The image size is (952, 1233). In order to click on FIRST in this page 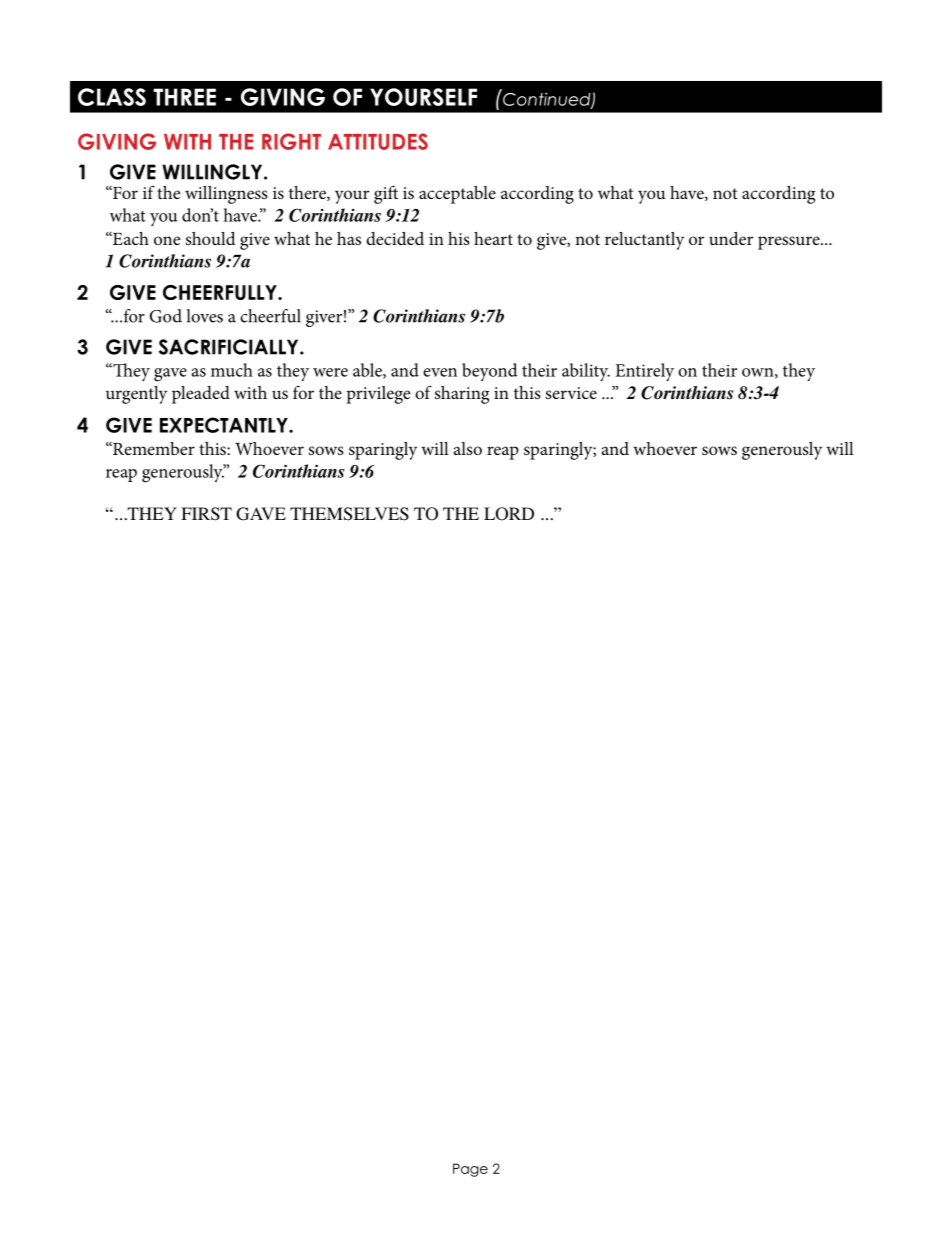, I will do `click(206, 514)`.
